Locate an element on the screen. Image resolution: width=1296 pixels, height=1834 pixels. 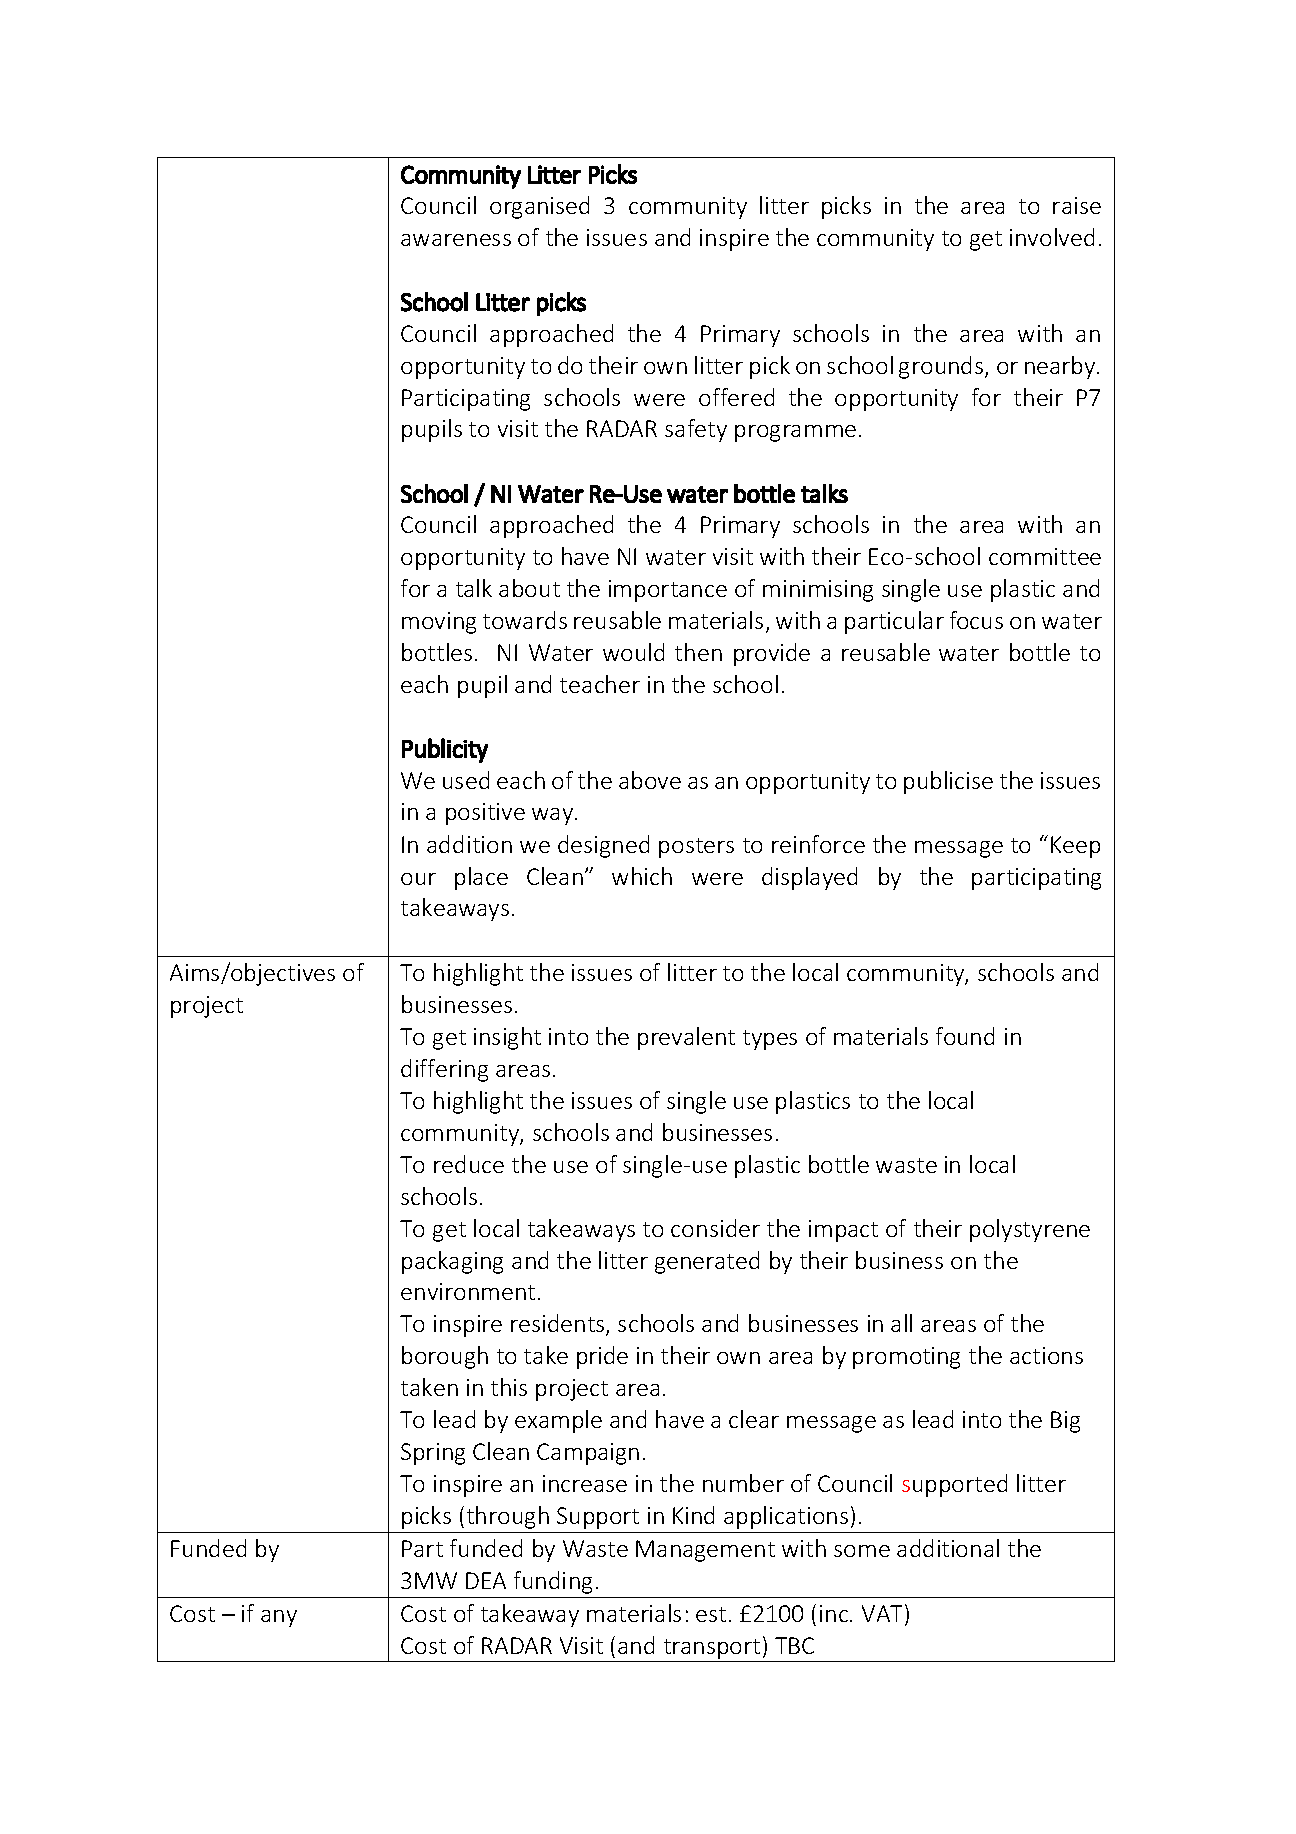
involved is located at coordinates (1052, 237).
